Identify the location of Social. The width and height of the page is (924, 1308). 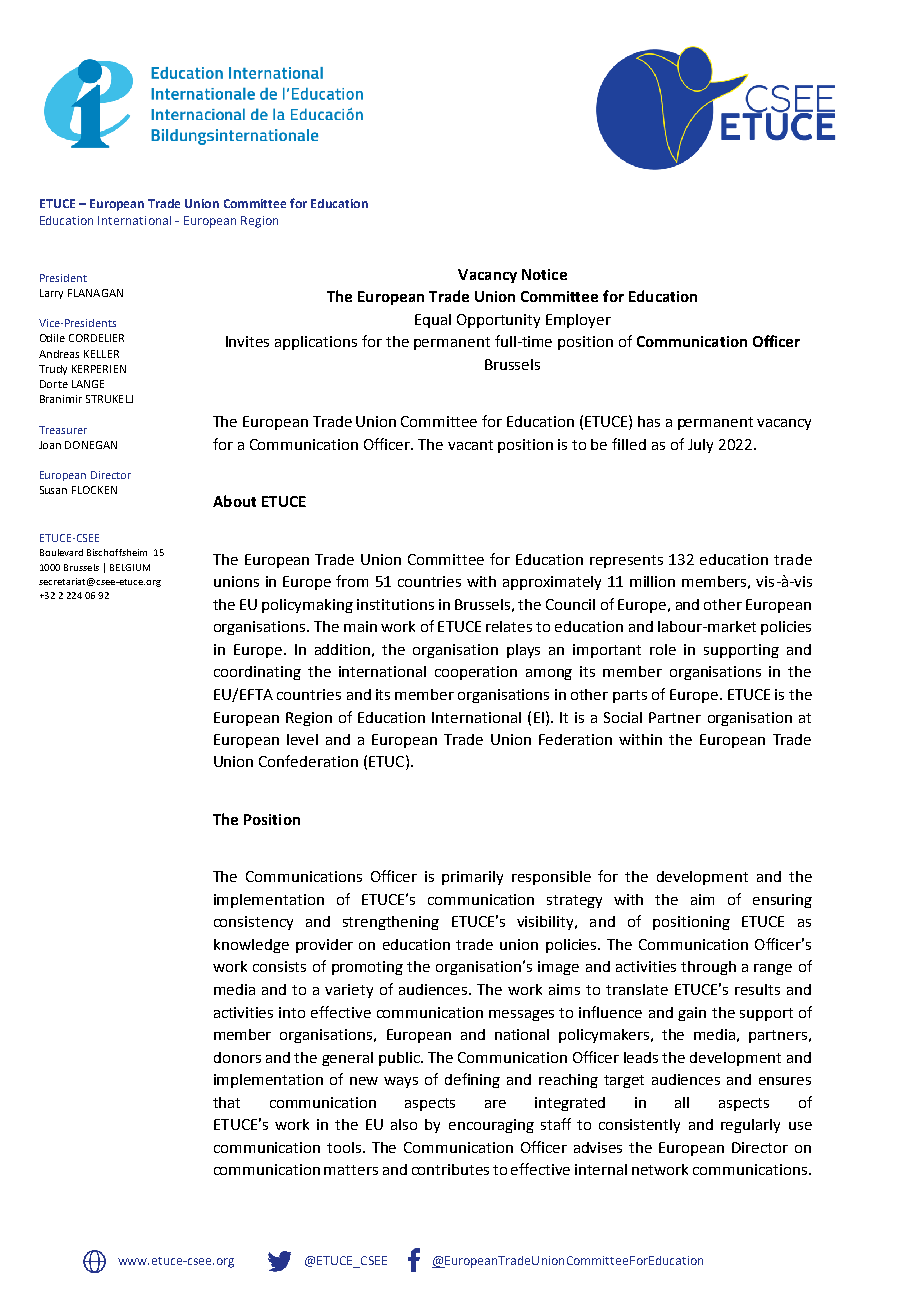
(623, 717).
